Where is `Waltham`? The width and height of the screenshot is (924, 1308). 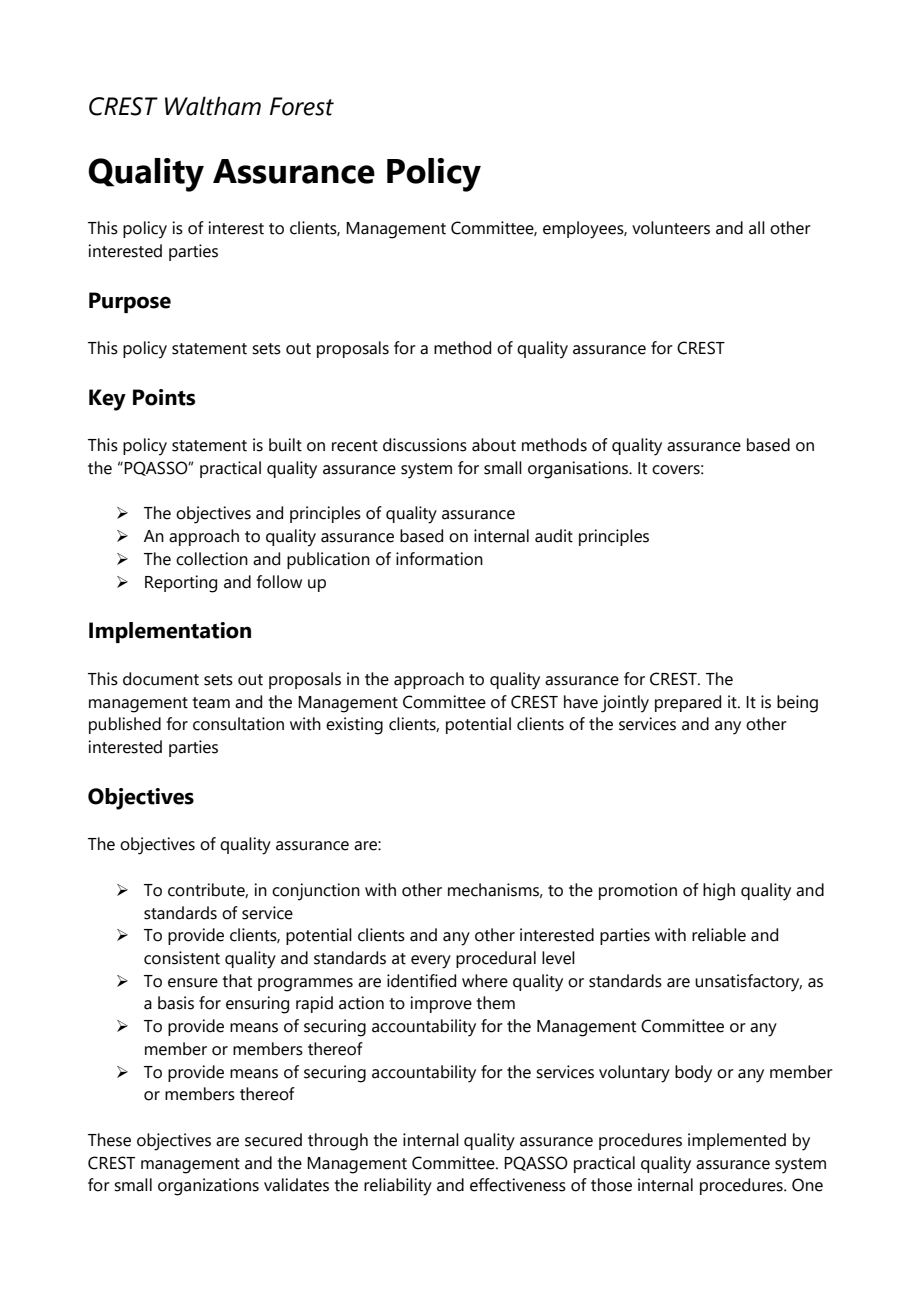 Waltham is located at coordinates (213, 106).
